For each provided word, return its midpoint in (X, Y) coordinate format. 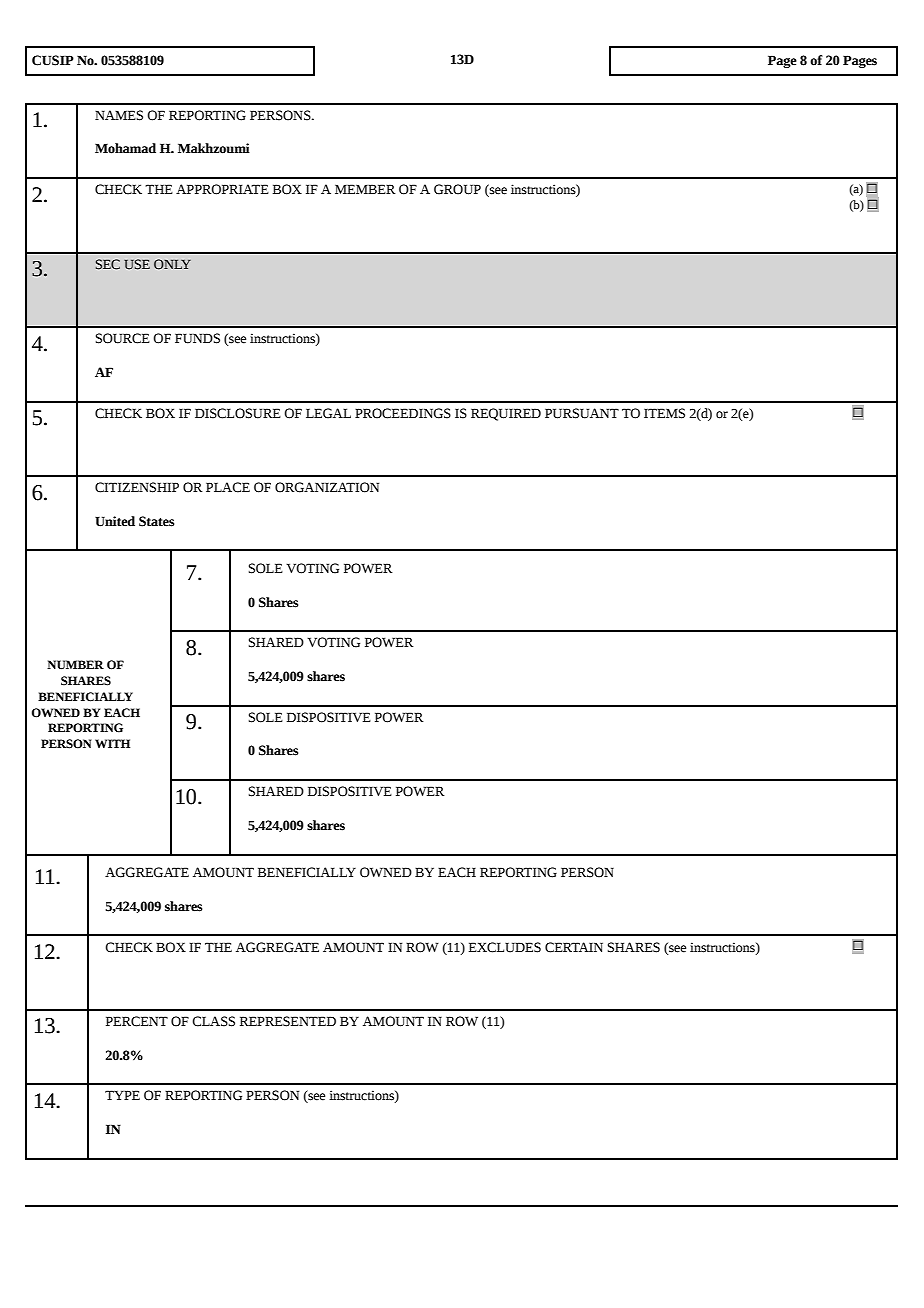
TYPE (122, 1095)
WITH (112, 743)
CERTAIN (574, 947)
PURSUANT (582, 413)
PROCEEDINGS (403, 413)
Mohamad (125, 148)
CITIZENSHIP (137, 487)
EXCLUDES (505, 947)
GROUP (457, 189)
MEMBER (365, 189)
